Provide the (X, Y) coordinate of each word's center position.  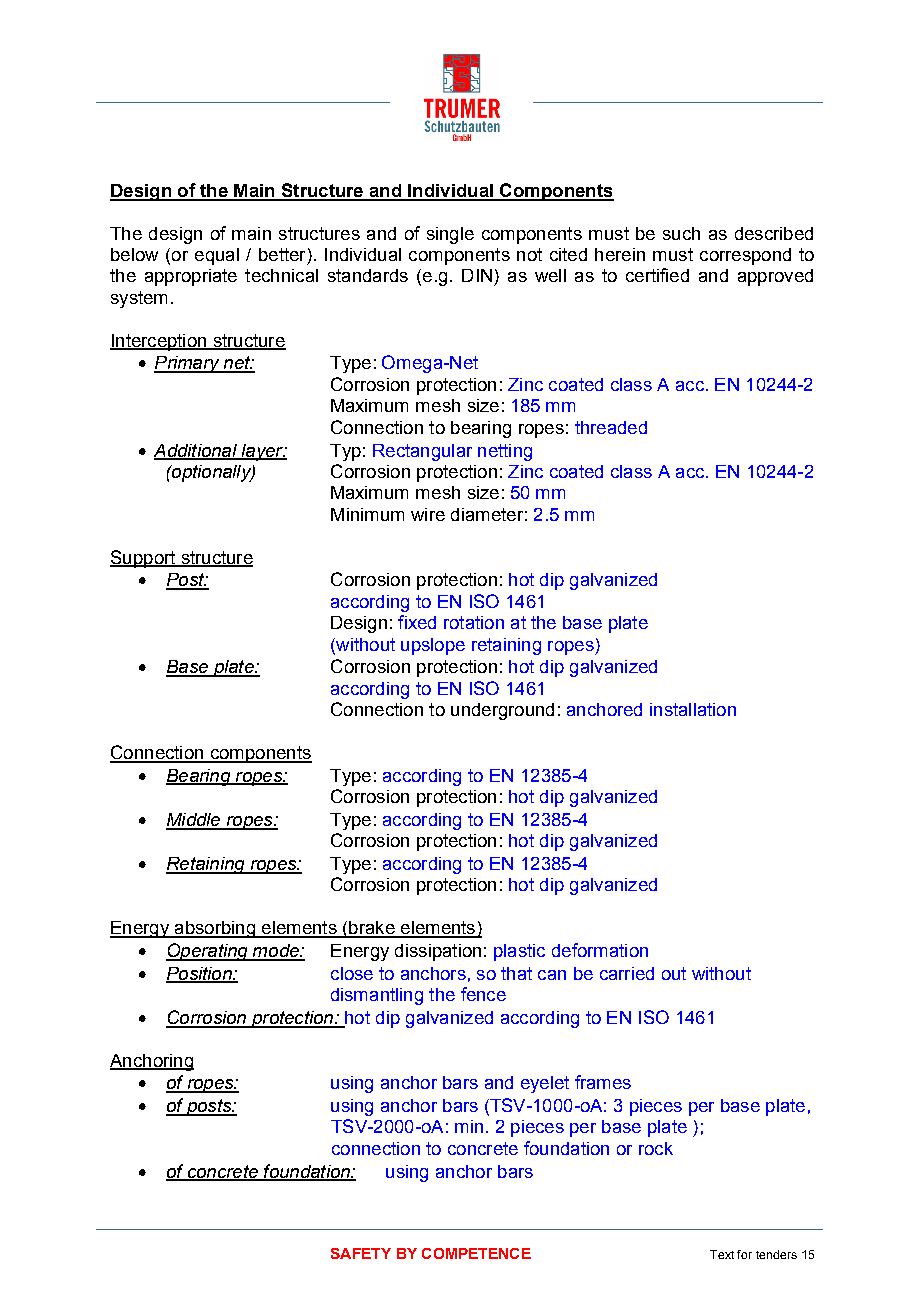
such (681, 233)
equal (217, 256)
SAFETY (361, 1253)
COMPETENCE (476, 1253)
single (450, 235)
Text (722, 1254)
